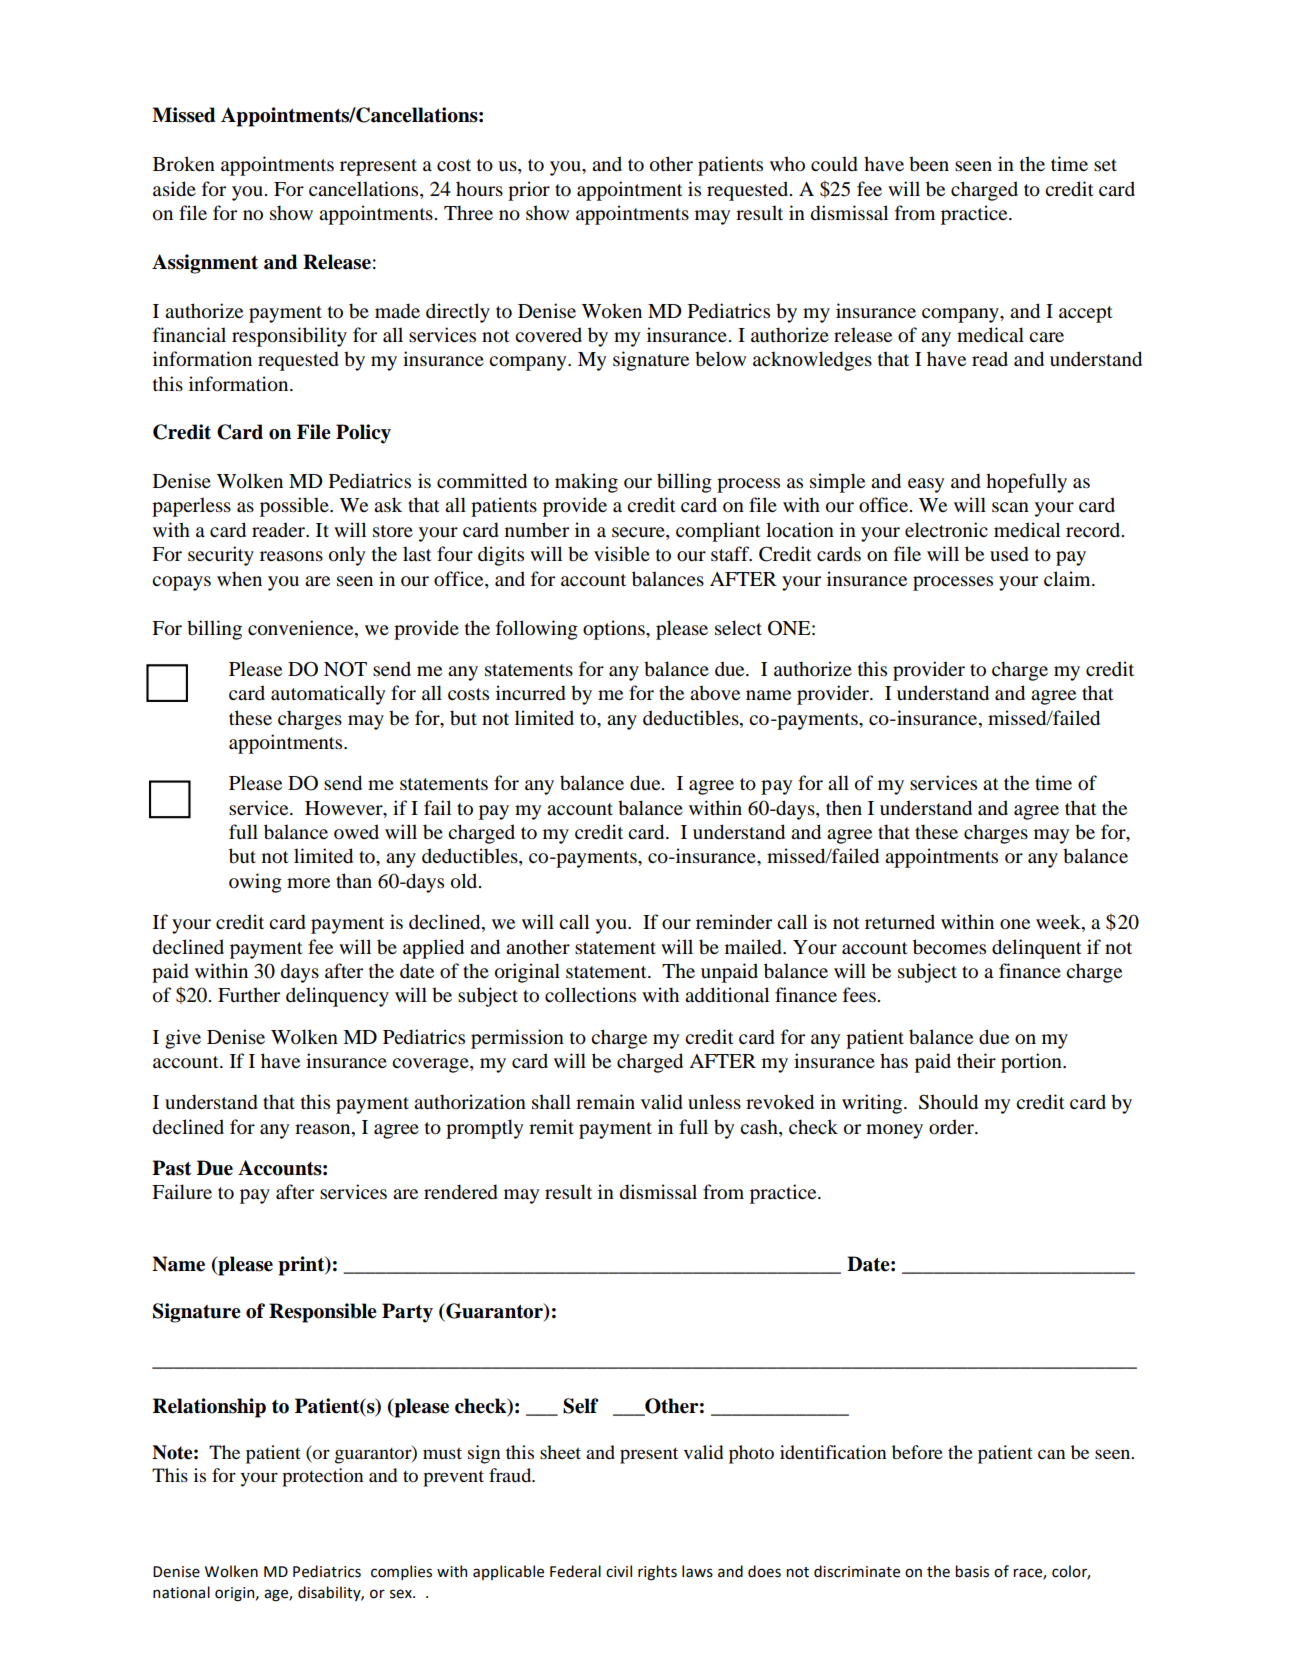 The height and width of the screenshot is (1679, 1297). What do you see at coordinates (174, 189) in the screenshot?
I see `aside` at bounding box center [174, 189].
